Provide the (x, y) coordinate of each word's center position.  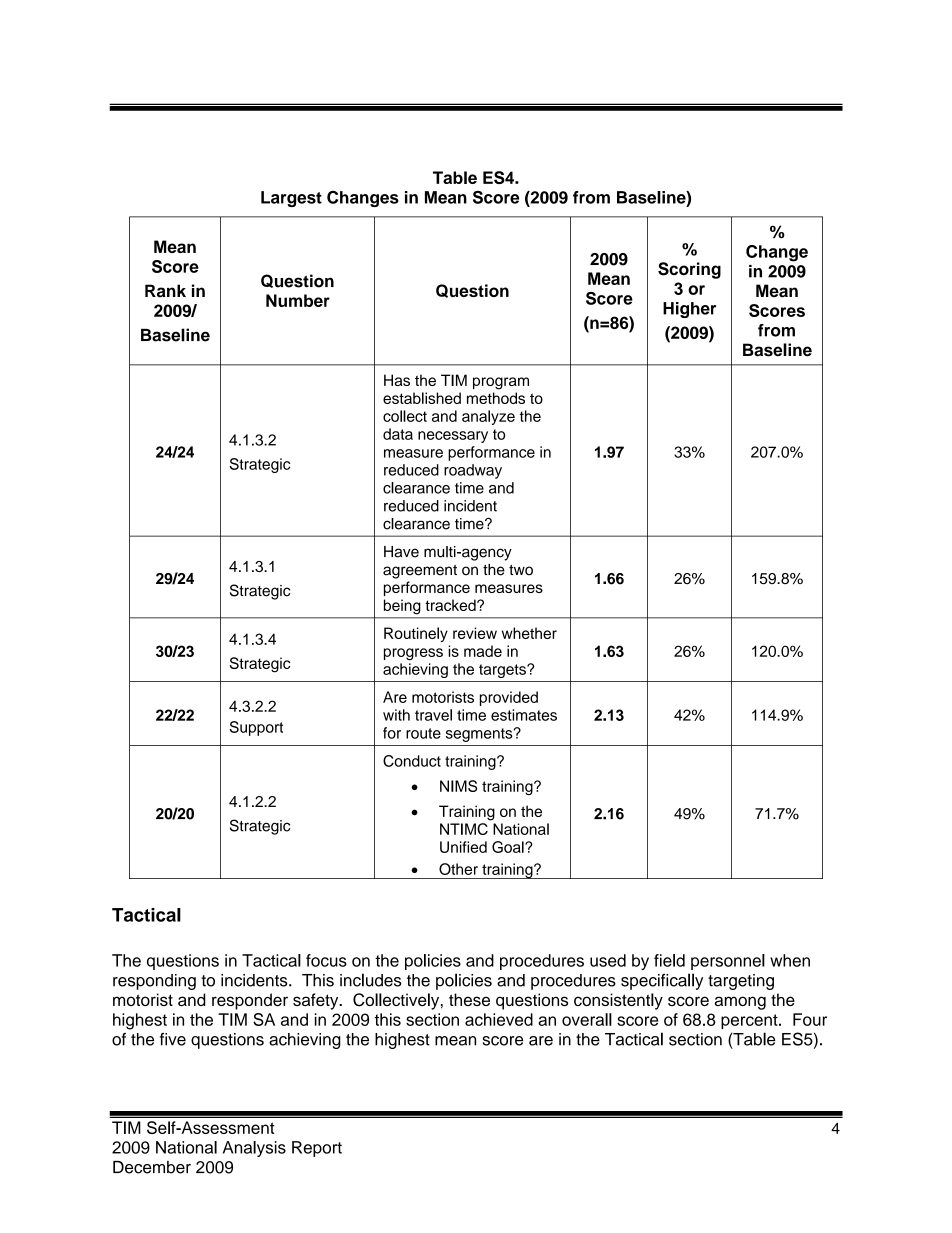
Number (298, 300)
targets (503, 671)
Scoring (689, 270)
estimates (524, 715)
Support (256, 728)
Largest (291, 199)
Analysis (254, 1149)
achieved (499, 1019)
